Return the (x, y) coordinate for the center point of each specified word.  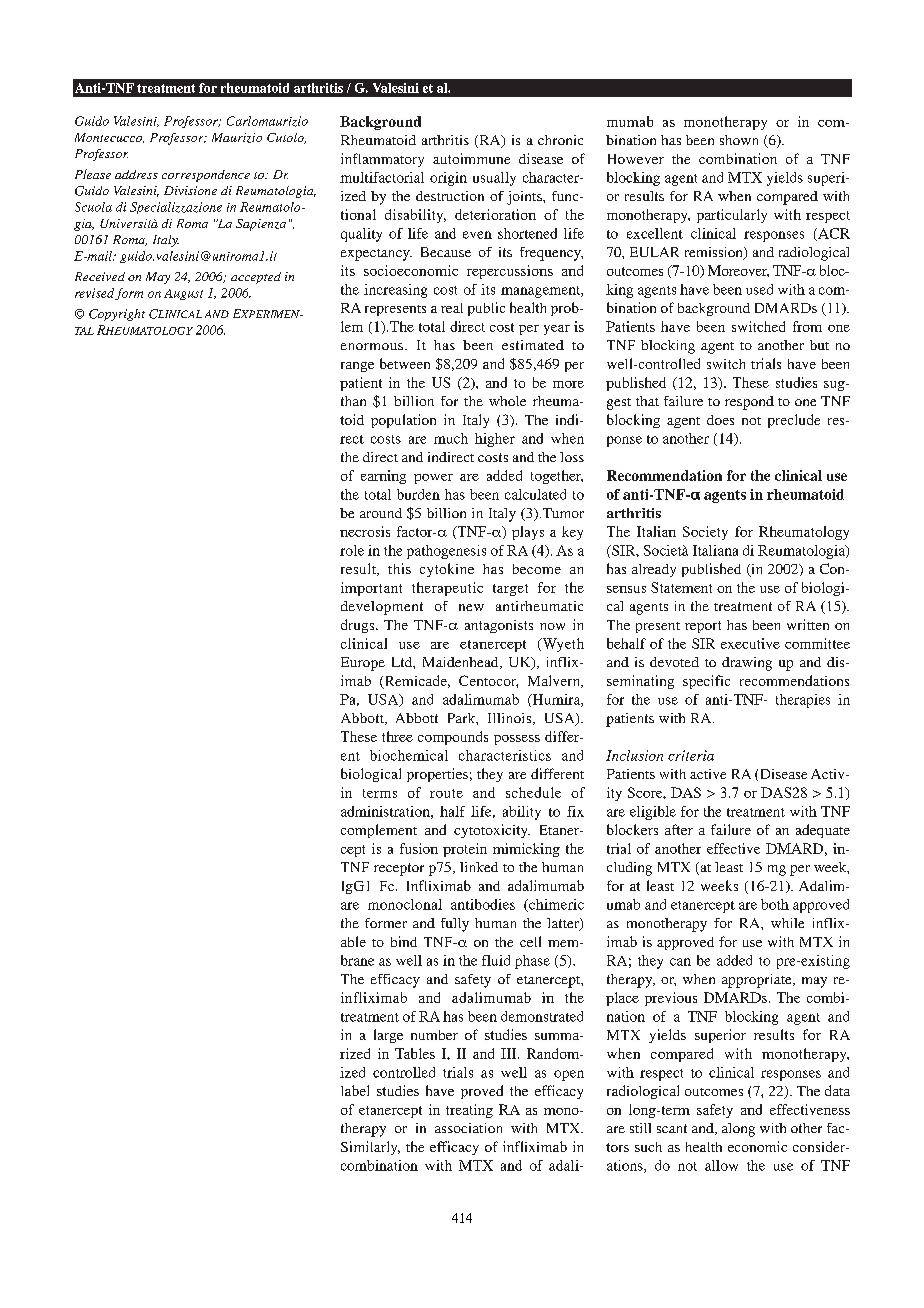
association (468, 1128)
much (451, 438)
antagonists (499, 626)
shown (739, 140)
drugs (359, 626)
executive (750, 643)
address (136, 174)
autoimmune (471, 158)
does (720, 420)
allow (721, 1165)
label (355, 1090)
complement (379, 831)
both (775, 904)
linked (479, 867)
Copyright (117, 315)
